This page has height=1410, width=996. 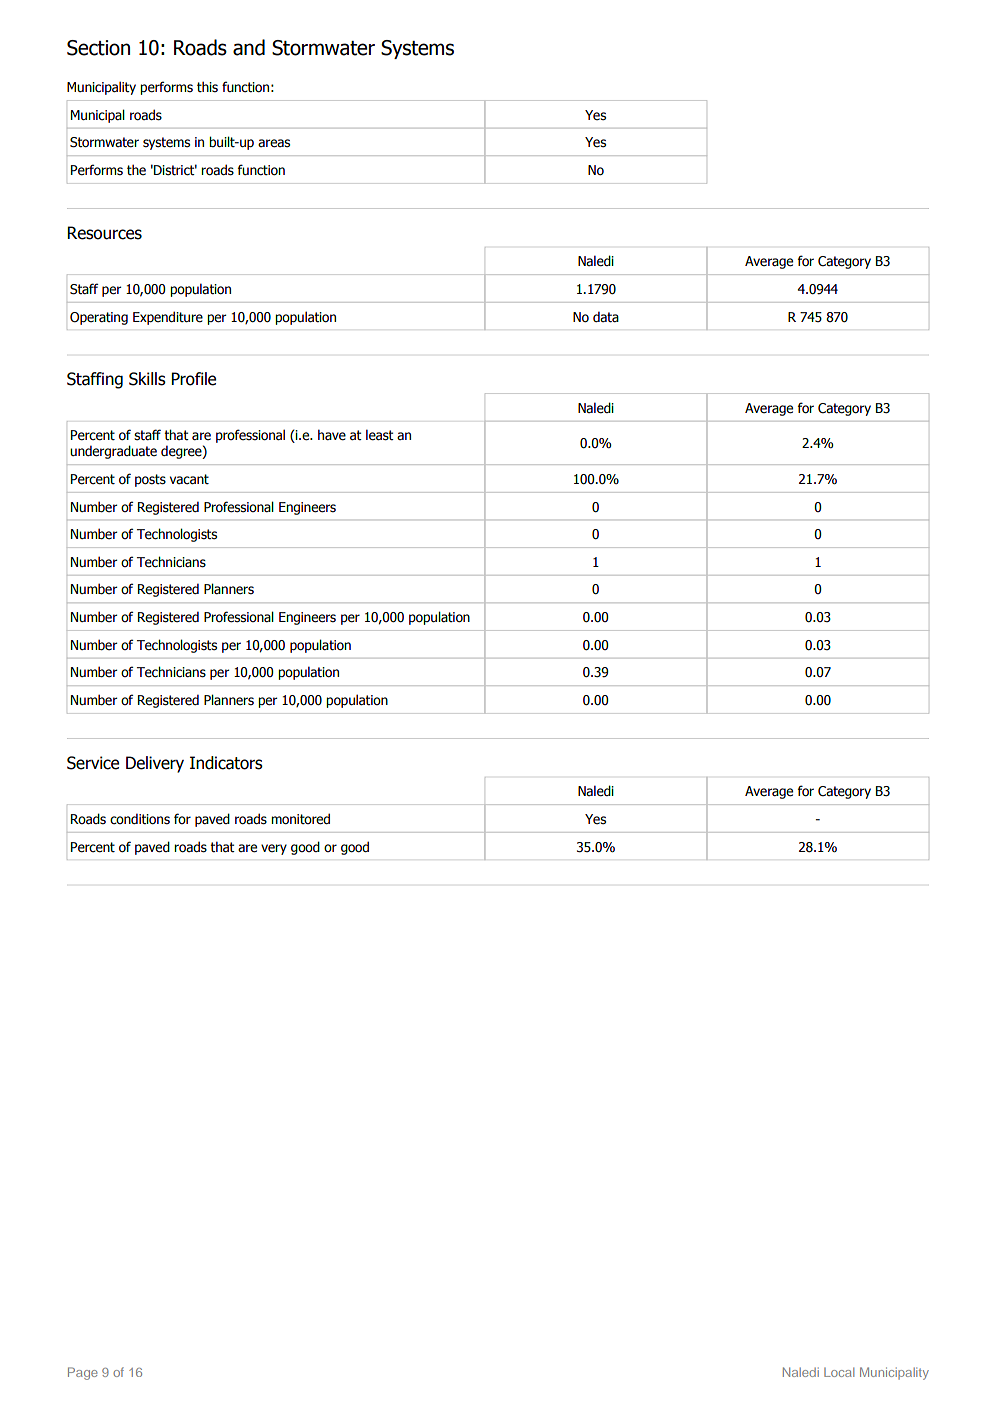 What do you see at coordinates (300, 819) in the page?
I see `monitored` at bounding box center [300, 819].
